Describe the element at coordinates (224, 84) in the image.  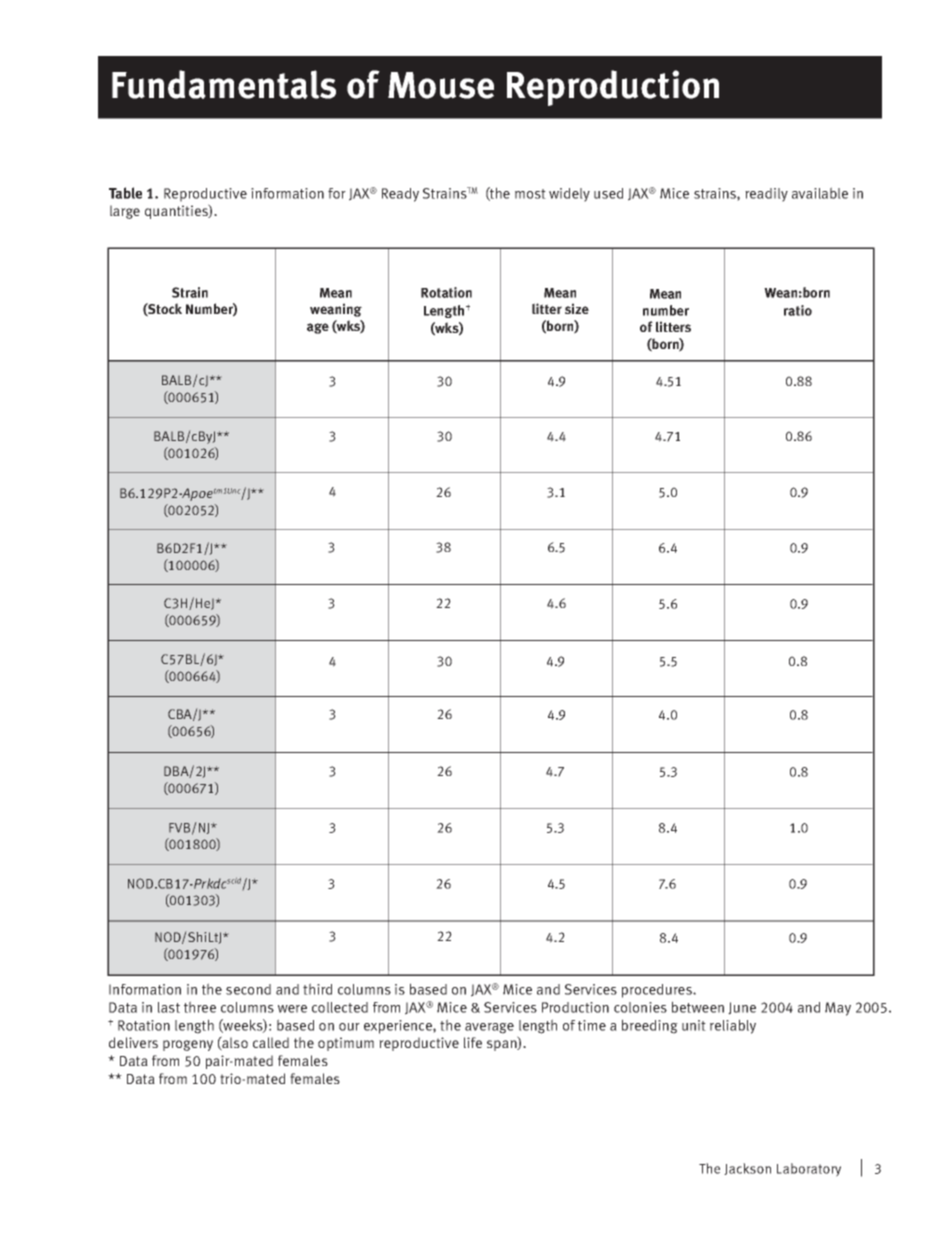
I see `Fundamentals` at that location.
